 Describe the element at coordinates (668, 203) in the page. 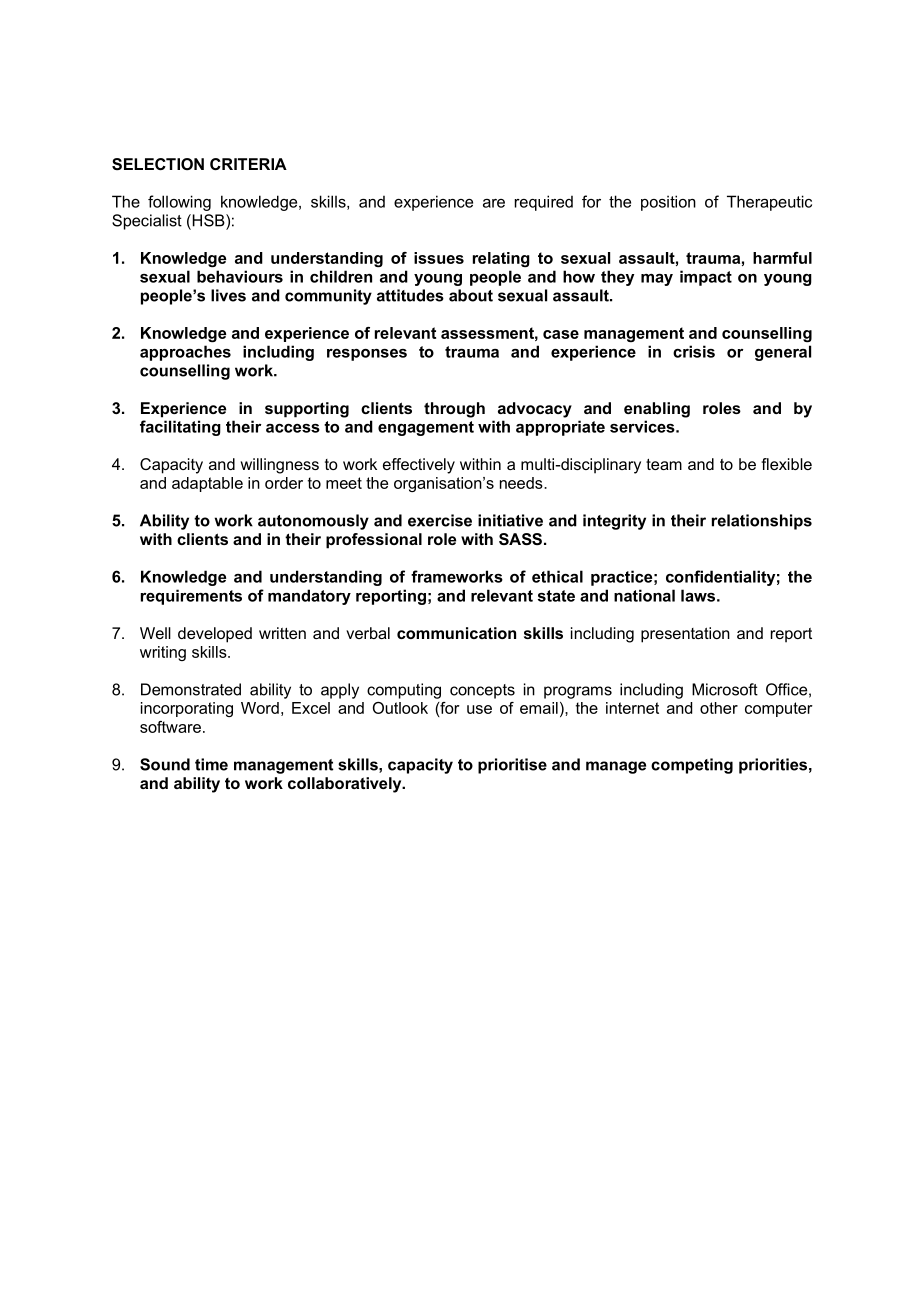

I see `position` at that location.
